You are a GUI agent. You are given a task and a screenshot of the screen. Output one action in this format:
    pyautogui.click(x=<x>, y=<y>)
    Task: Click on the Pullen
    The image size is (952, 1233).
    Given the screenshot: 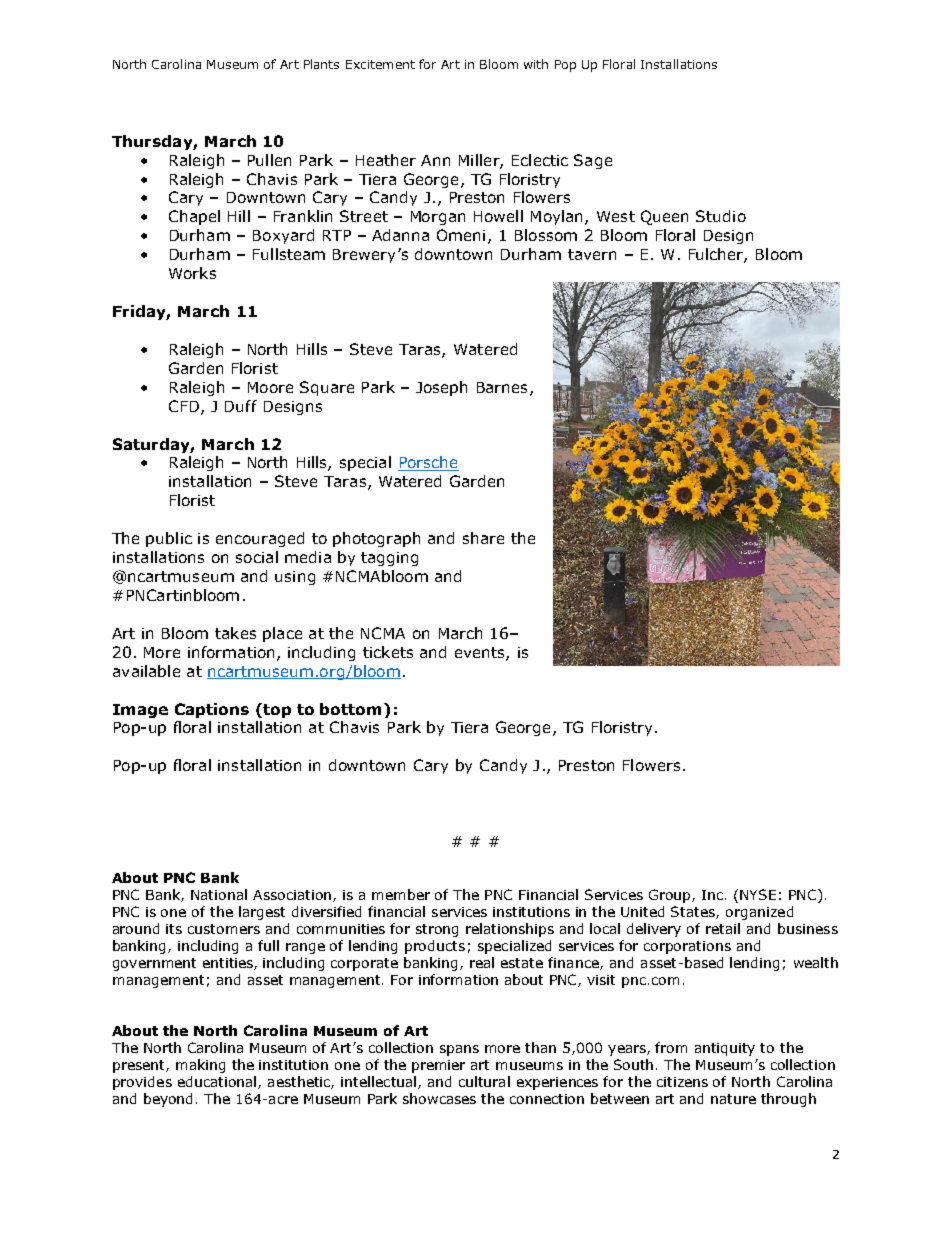 What is the action you would take?
    pyautogui.click(x=269, y=160)
